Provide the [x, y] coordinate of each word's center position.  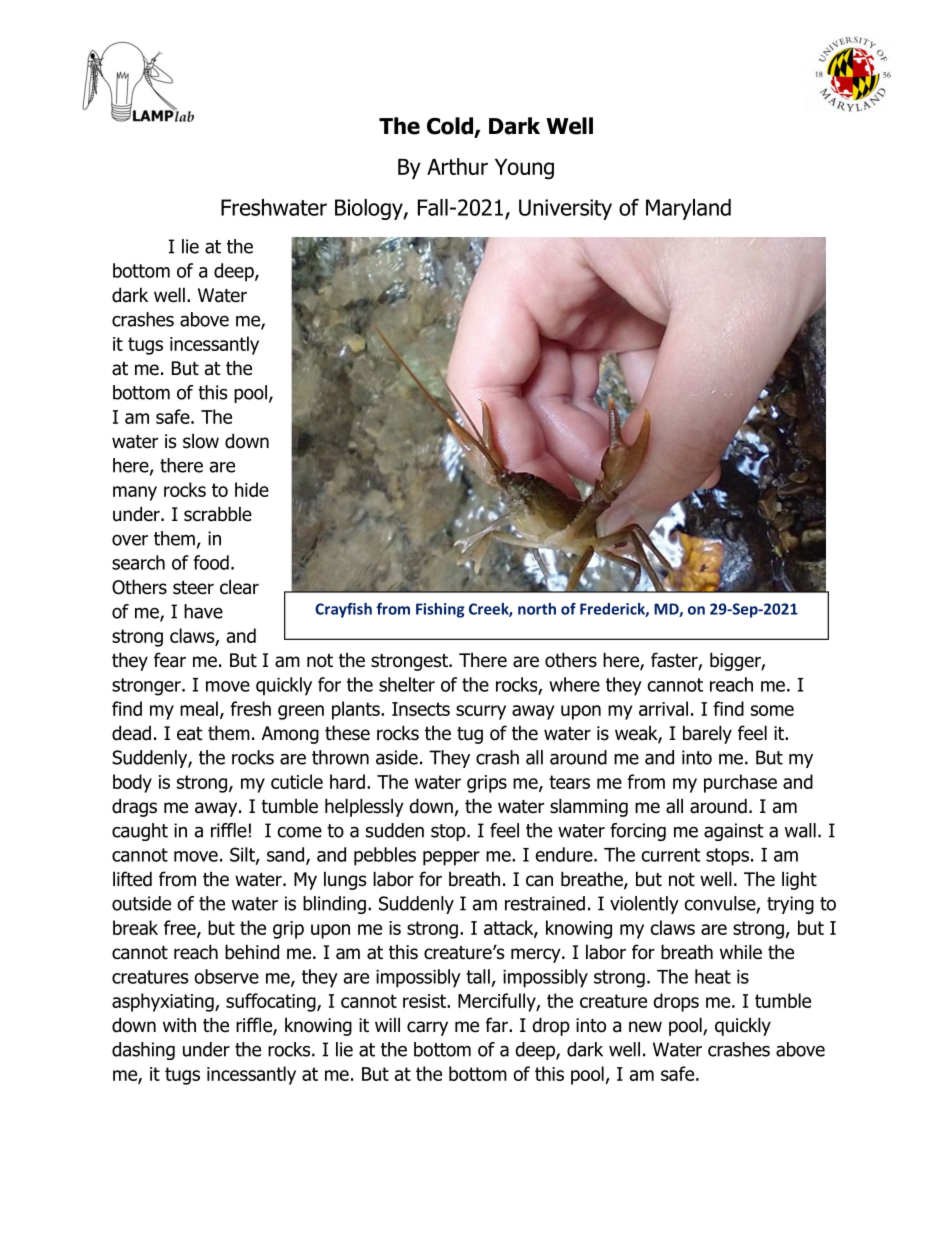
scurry [481, 712]
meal [199, 708]
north [537, 609]
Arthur [457, 166]
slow [201, 441]
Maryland [688, 209]
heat [713, 976]
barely [707, 734]
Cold [450, 126]
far [498, 1025]
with [179, 1024]
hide [252, 489]
